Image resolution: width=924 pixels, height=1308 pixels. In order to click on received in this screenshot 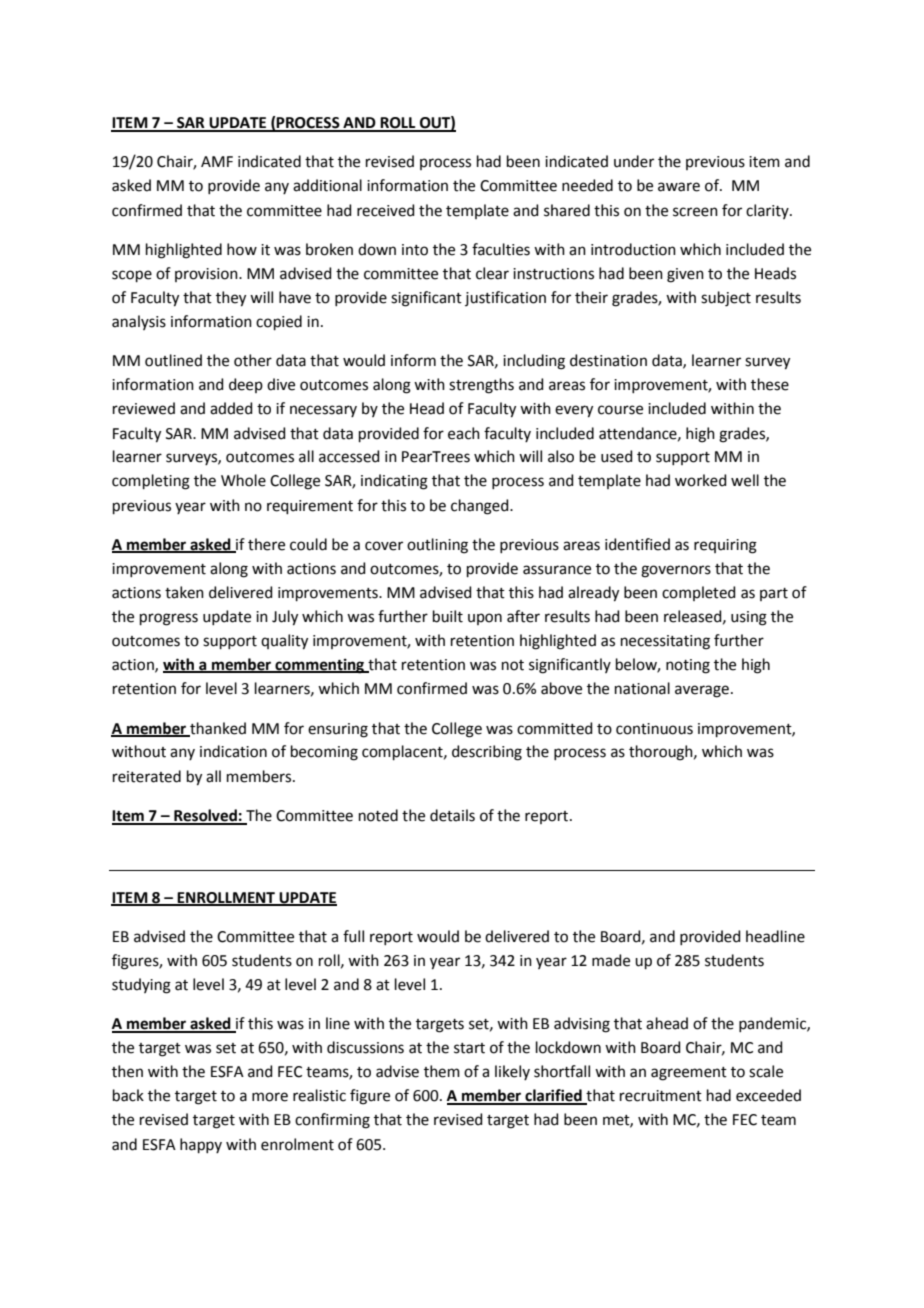, I will do `click(386, 210)`.
